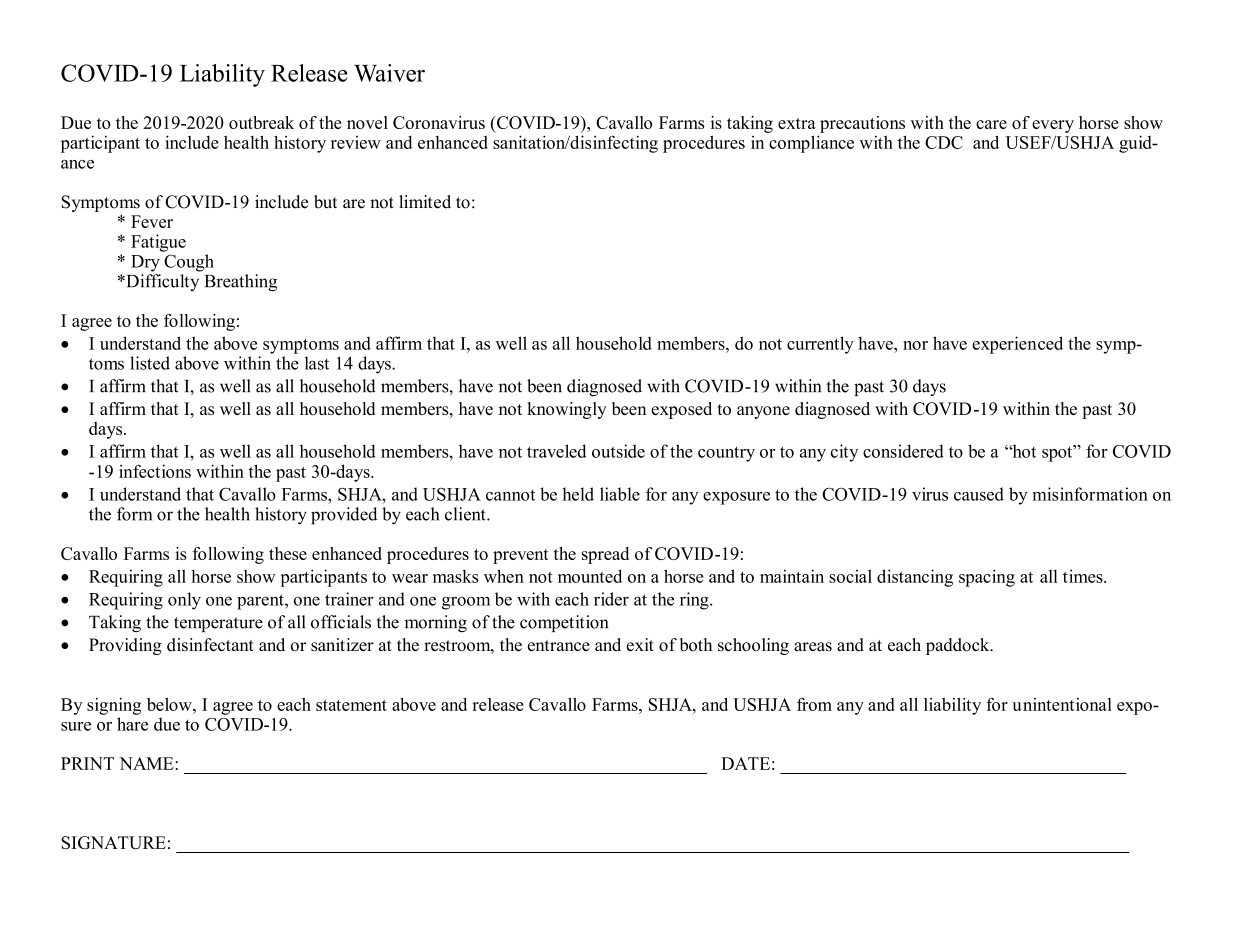 This document has width=1233, height=952. What do you see at coordinates (567, 410) in the document?
I see `knowingly` at bounding box center [567, 410].
